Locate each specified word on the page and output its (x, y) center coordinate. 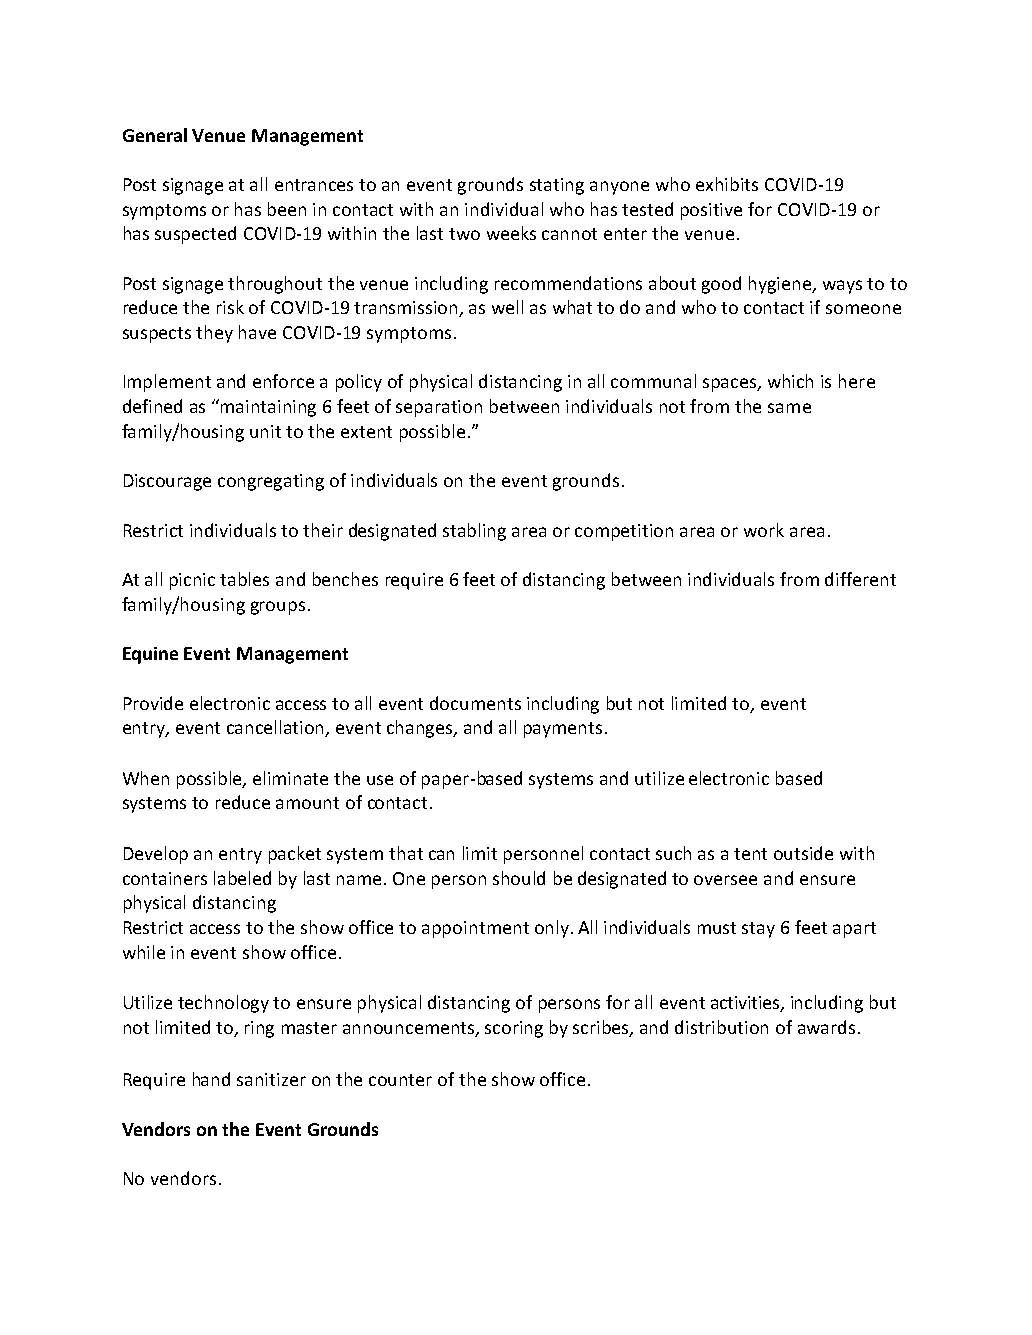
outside (803, 853)
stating (557, 186)
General (155, 135)
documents (475, 703)
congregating (271, 482)
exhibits (727, 184)
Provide (153, 703)
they (214, 334)
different (860, 579)
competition (624, 532)
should (519, 878)
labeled (242, 878)
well (507, 307)
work (764, 530)
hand (211, 1079)
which (790, 381)
